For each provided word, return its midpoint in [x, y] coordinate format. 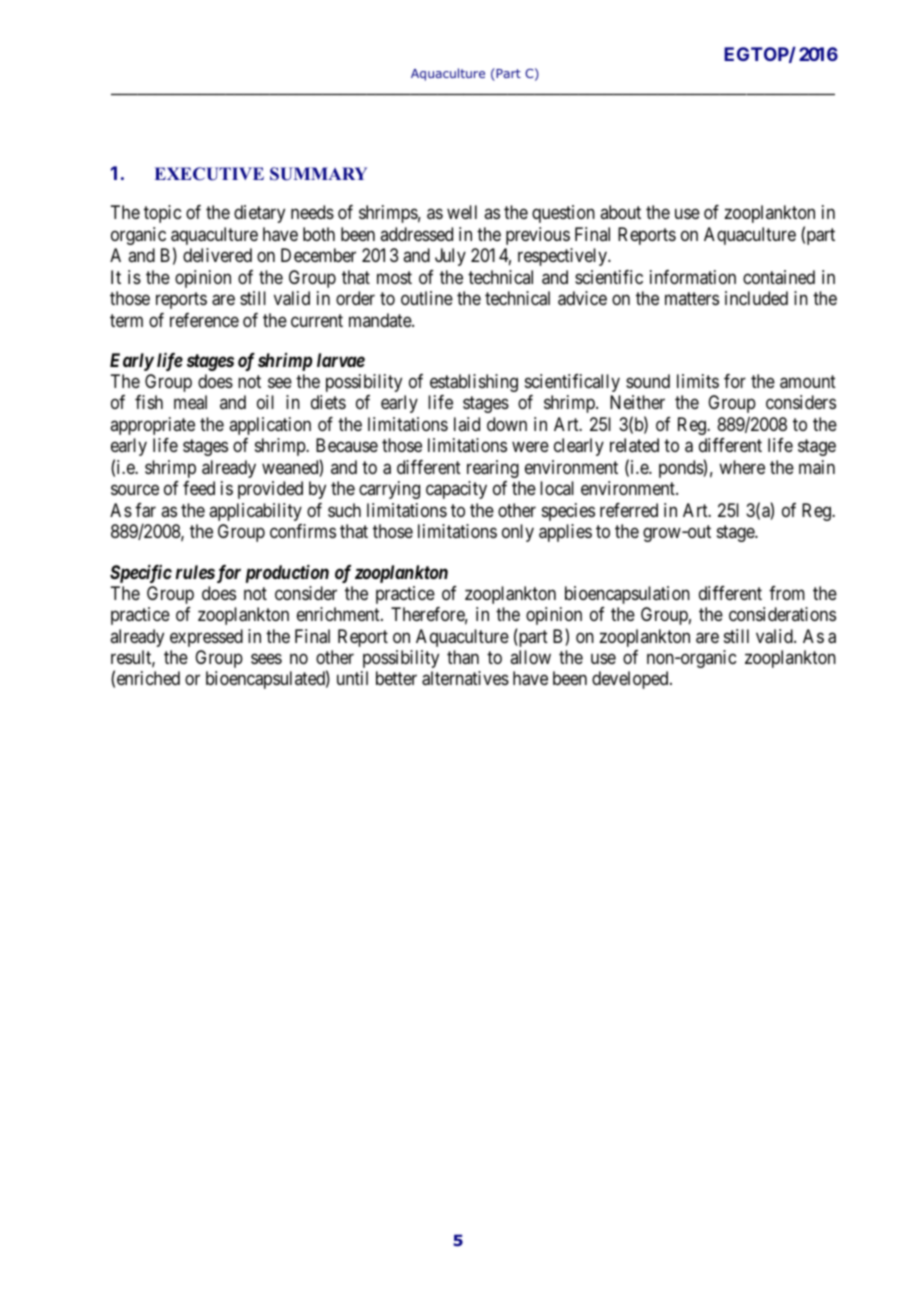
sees [266, 658]
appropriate [152, 426]
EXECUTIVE [209, 174]
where [742, 467]
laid [467, 424]
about [620, 212]
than [463, 657]
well [462, 212]
